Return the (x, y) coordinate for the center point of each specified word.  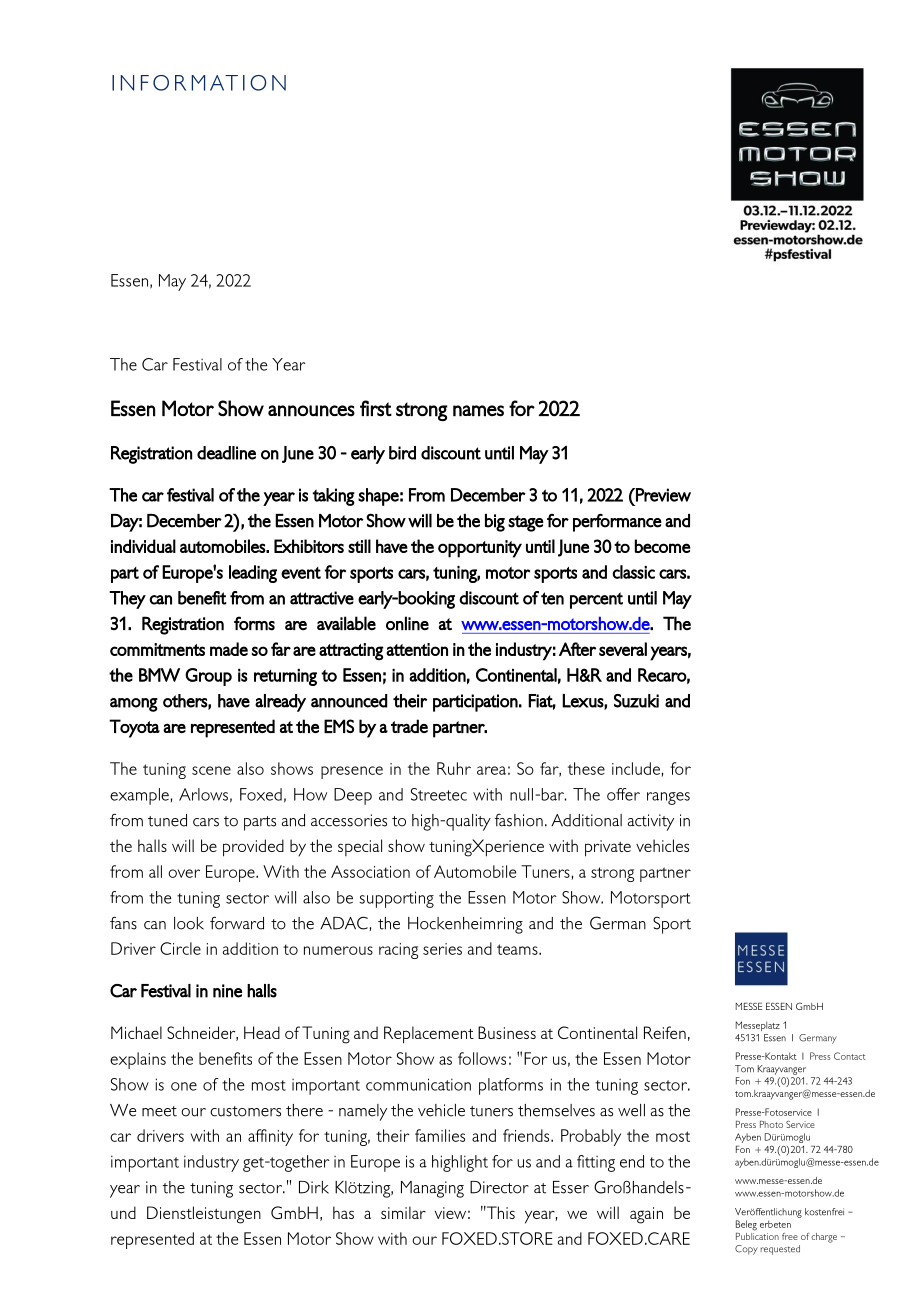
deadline (226, 453)
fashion (519, 820)
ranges (668, 798)
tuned (167, 820)
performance (617, 523)
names (478, 411)
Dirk (314, 1187)
